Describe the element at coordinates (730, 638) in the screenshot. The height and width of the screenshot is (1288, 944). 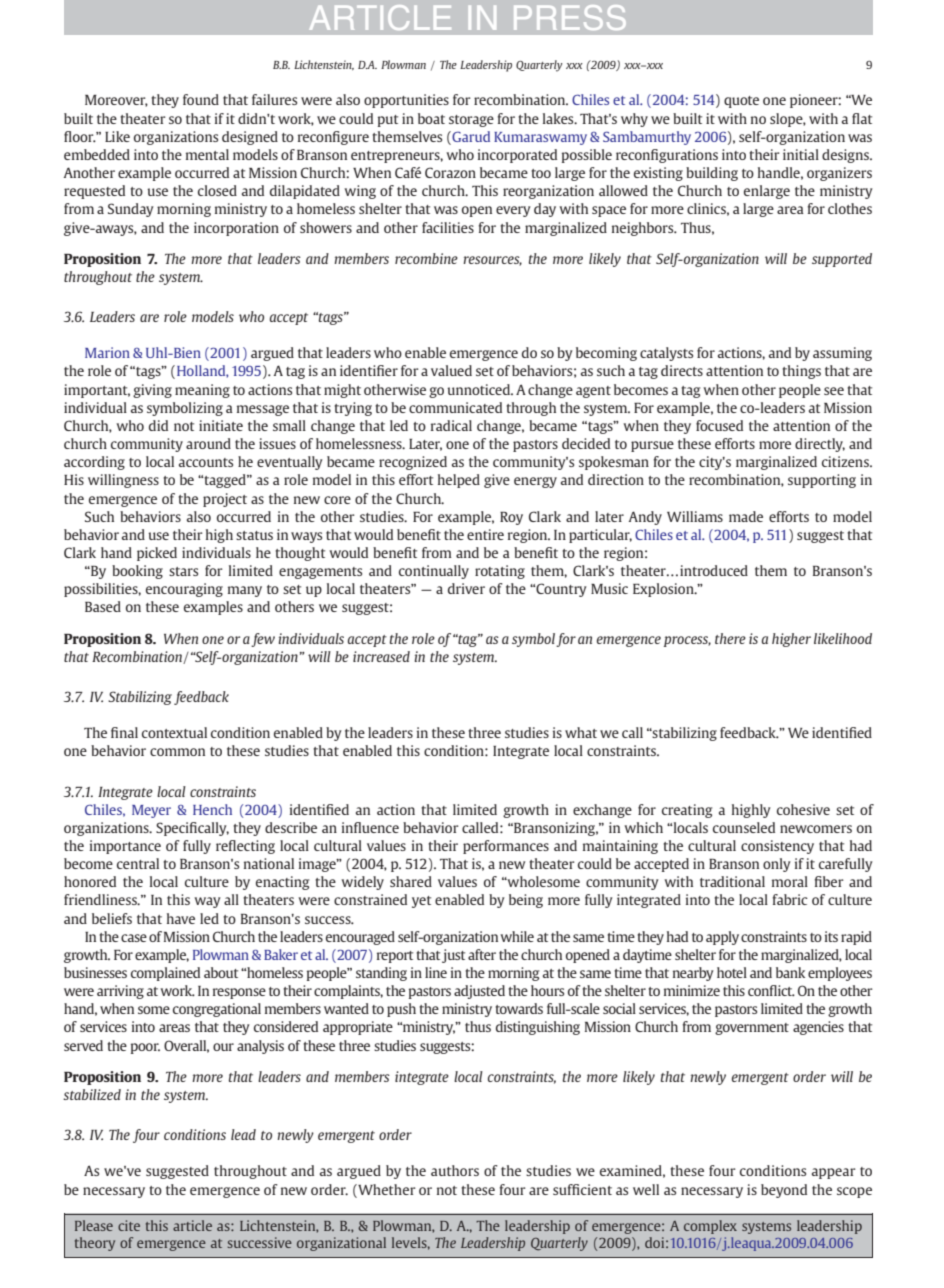
I see `there` at that location.
